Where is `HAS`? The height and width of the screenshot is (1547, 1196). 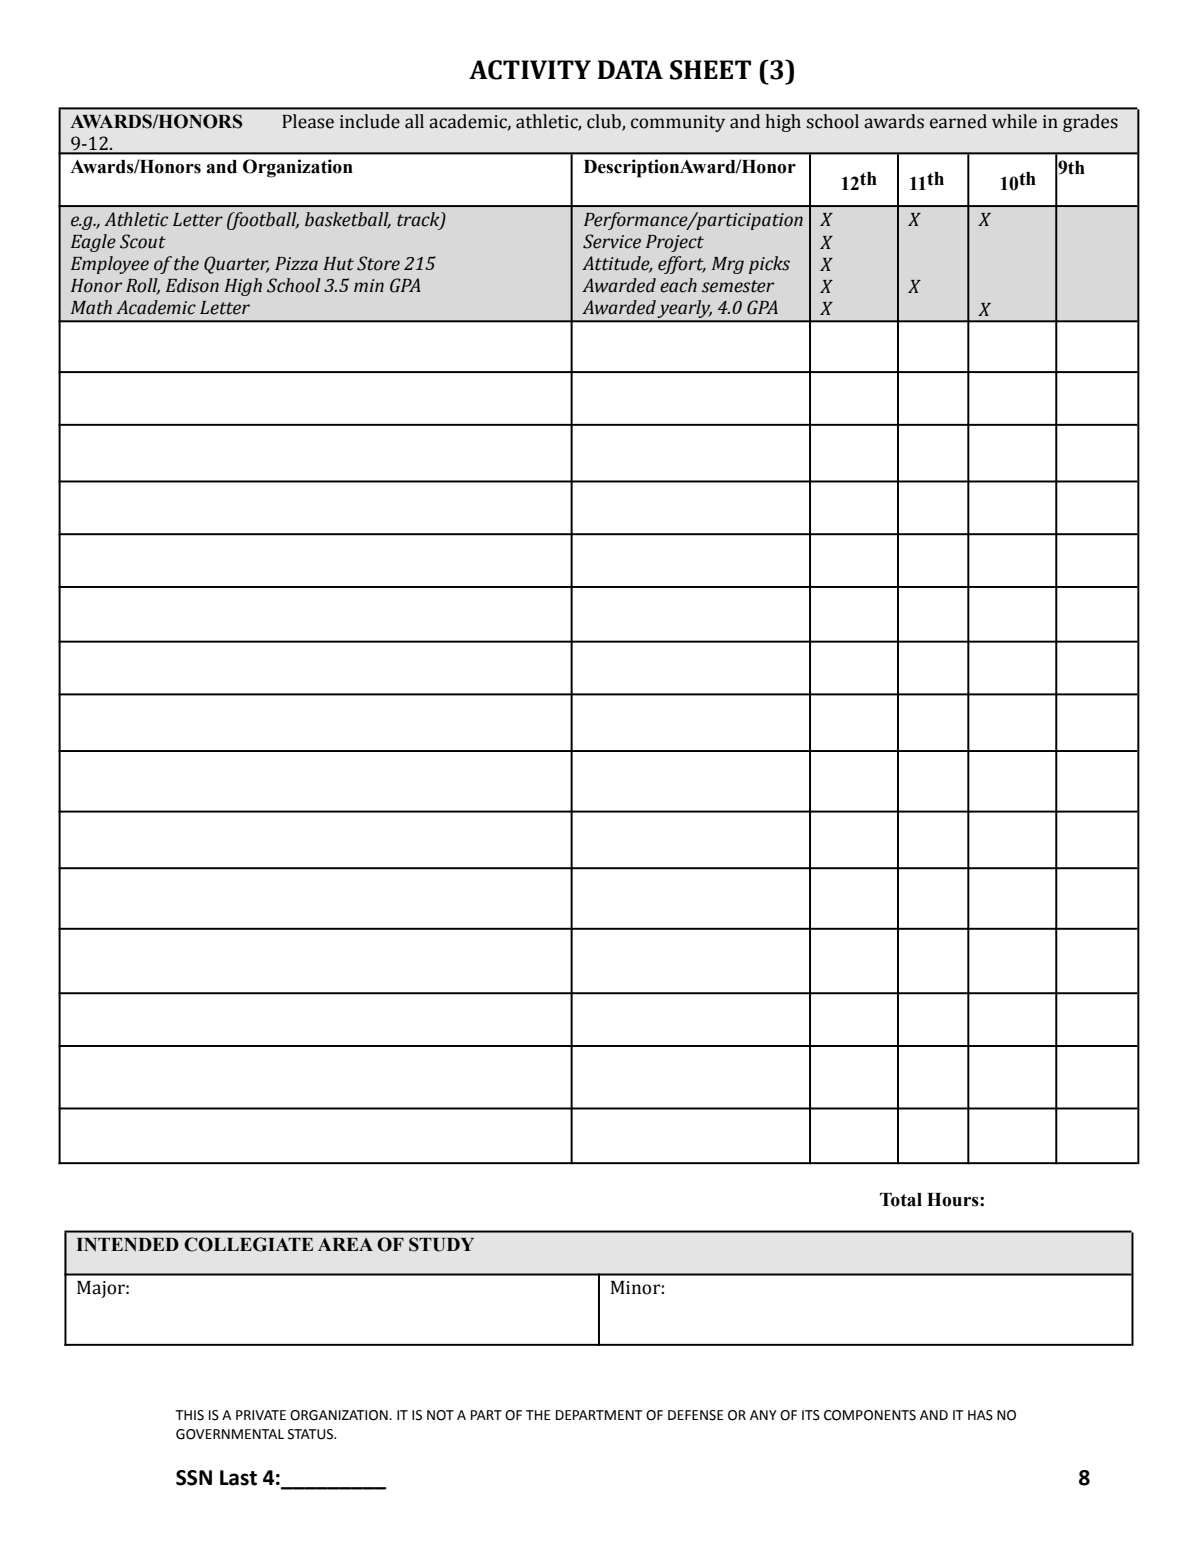
HAS is located at coordinates (980, 1415).
